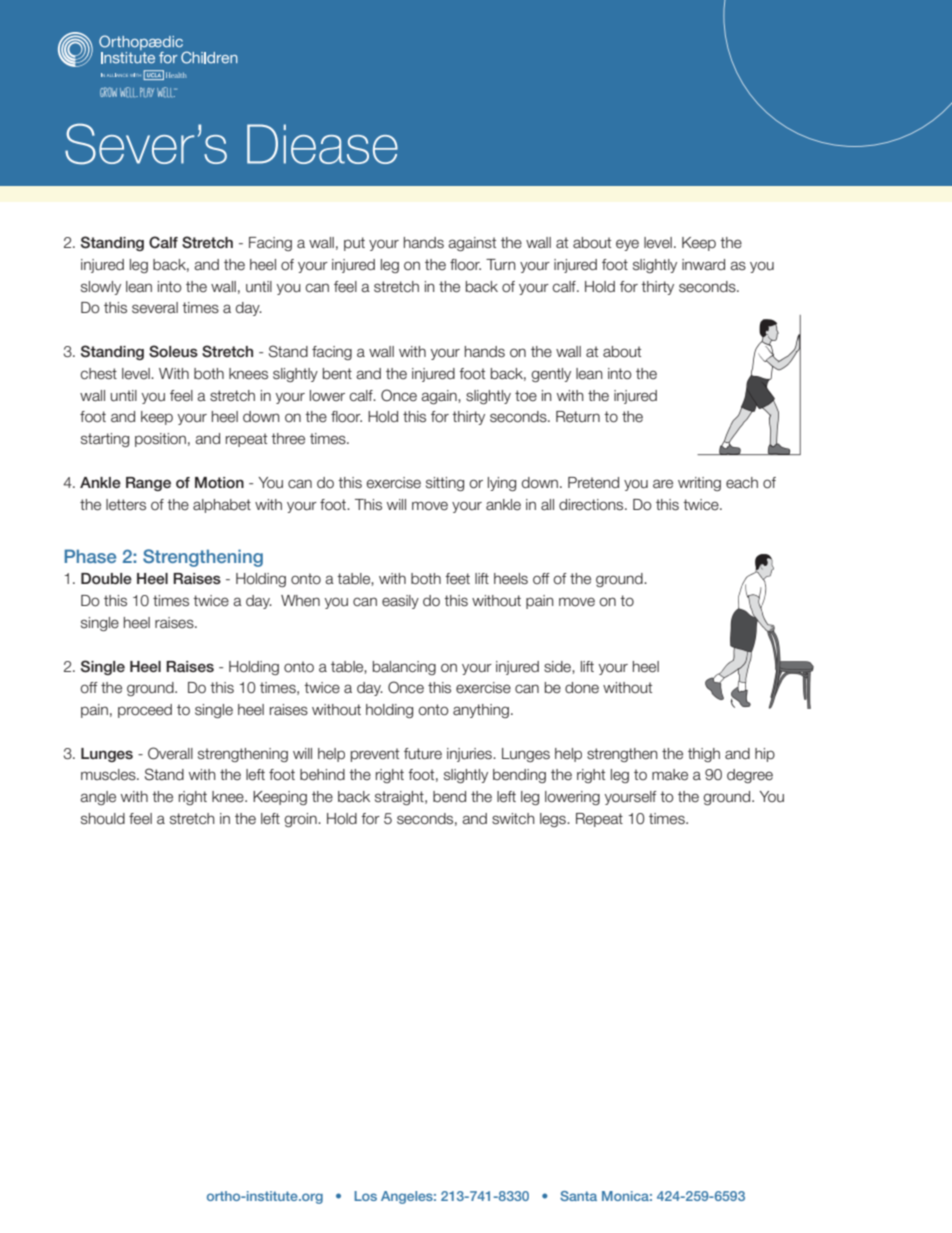  Describe the element at coordinates (108, 92) in the screenshot. I see `Grow` at that location.
